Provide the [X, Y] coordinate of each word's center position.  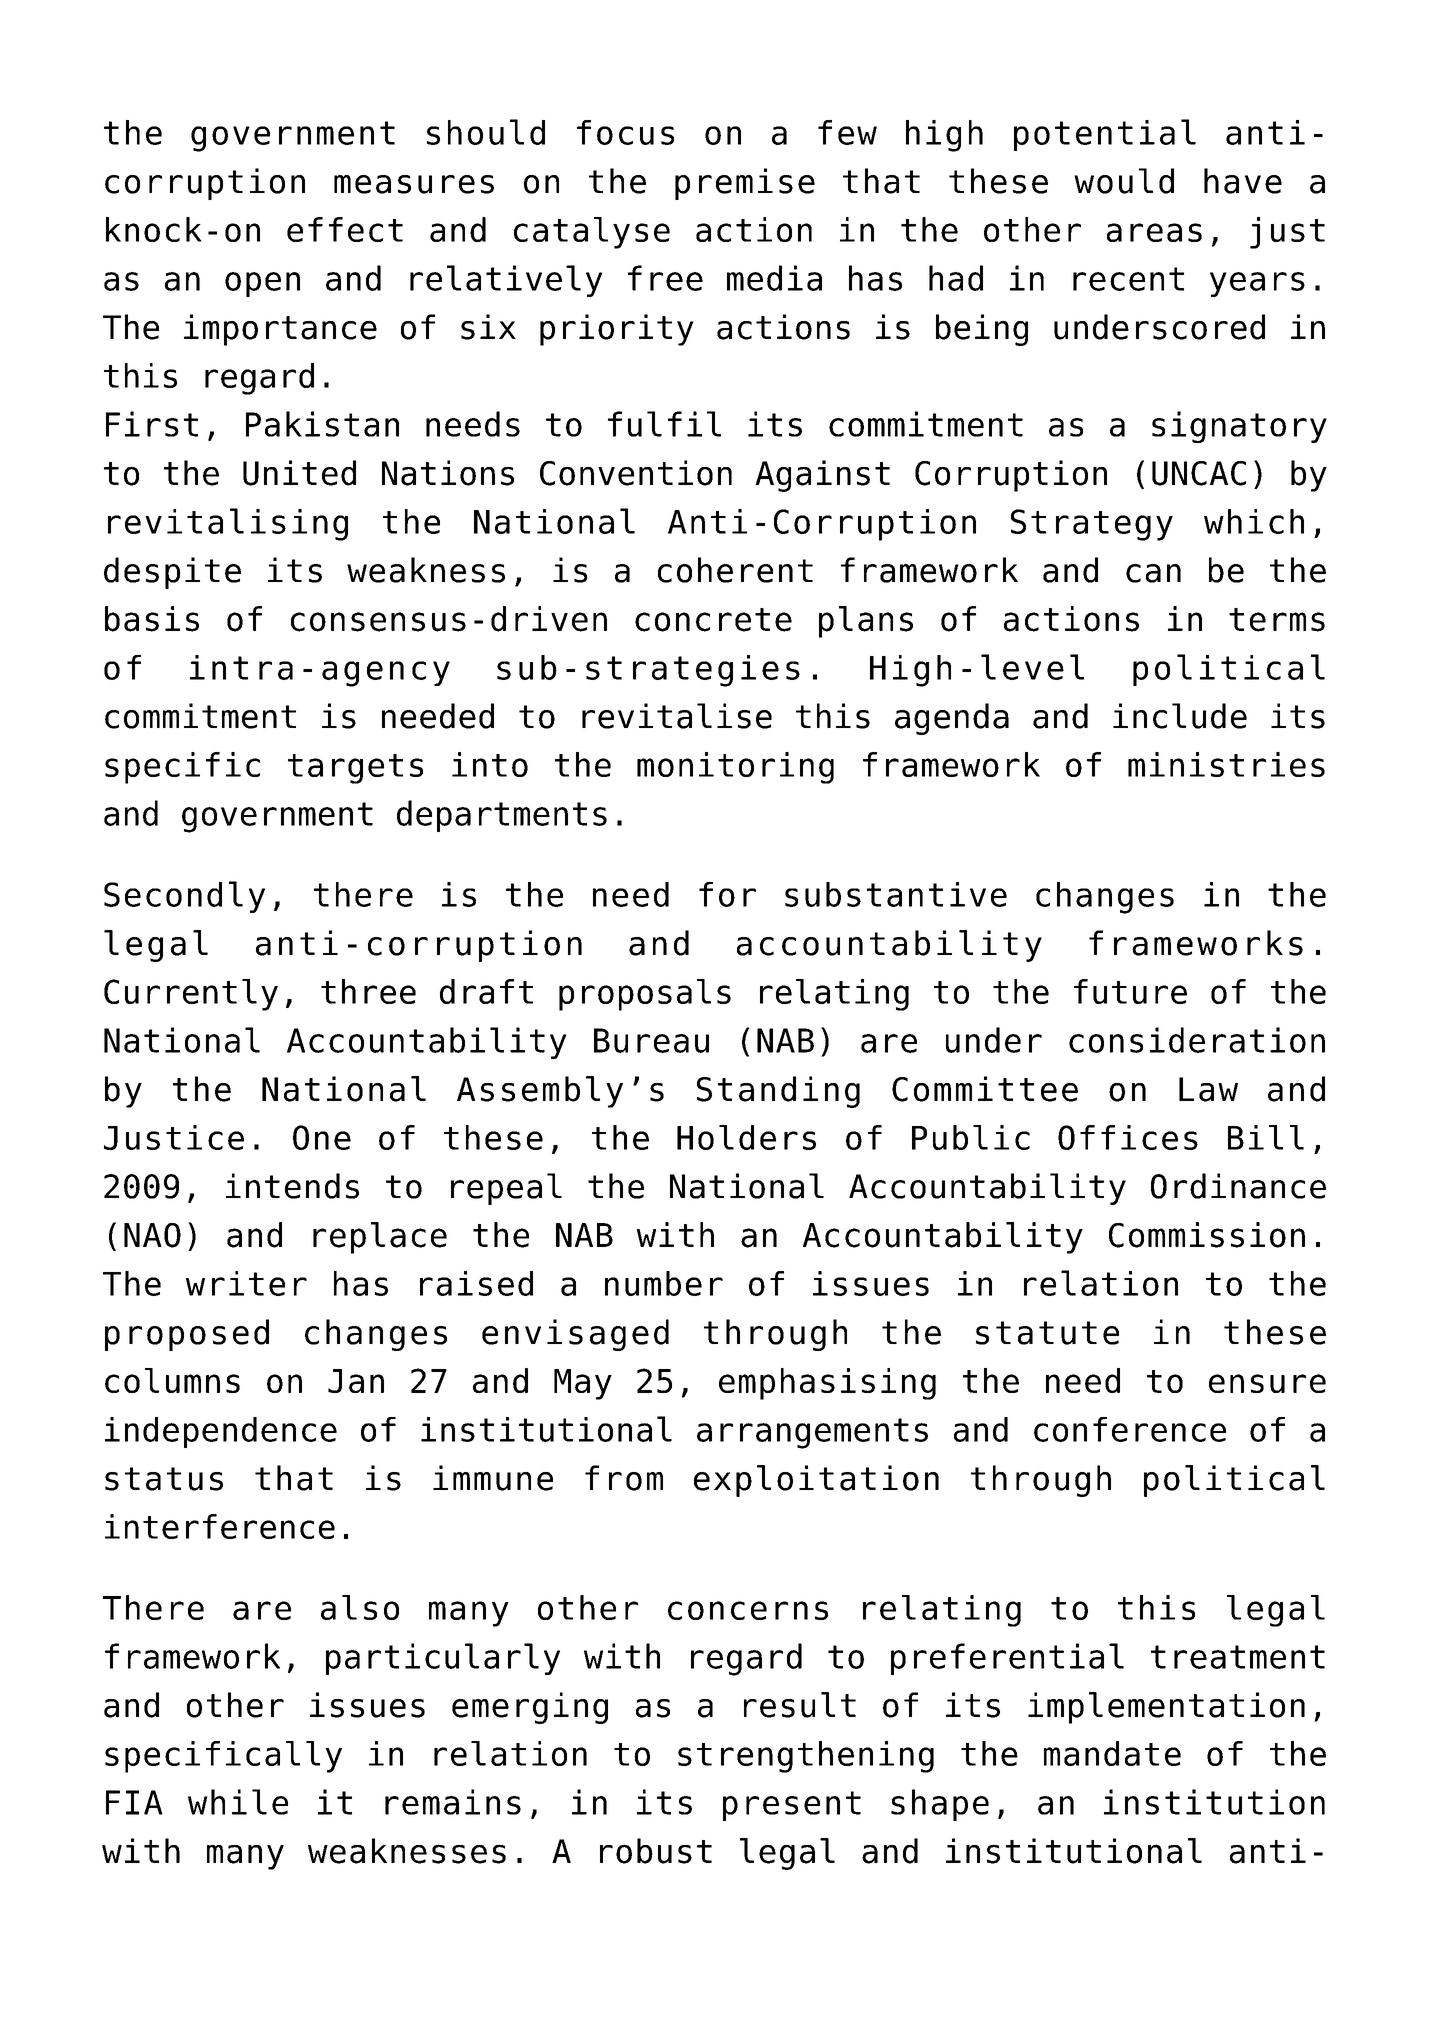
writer [246, 1283]
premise [745, 184]
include [1180, 716]
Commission [1207, 1235]
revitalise [677, 716]
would [1124, 181]
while [238, 1802]
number [664, 1283]
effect [345, 229]
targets [355, 769]
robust [656, 1851]
